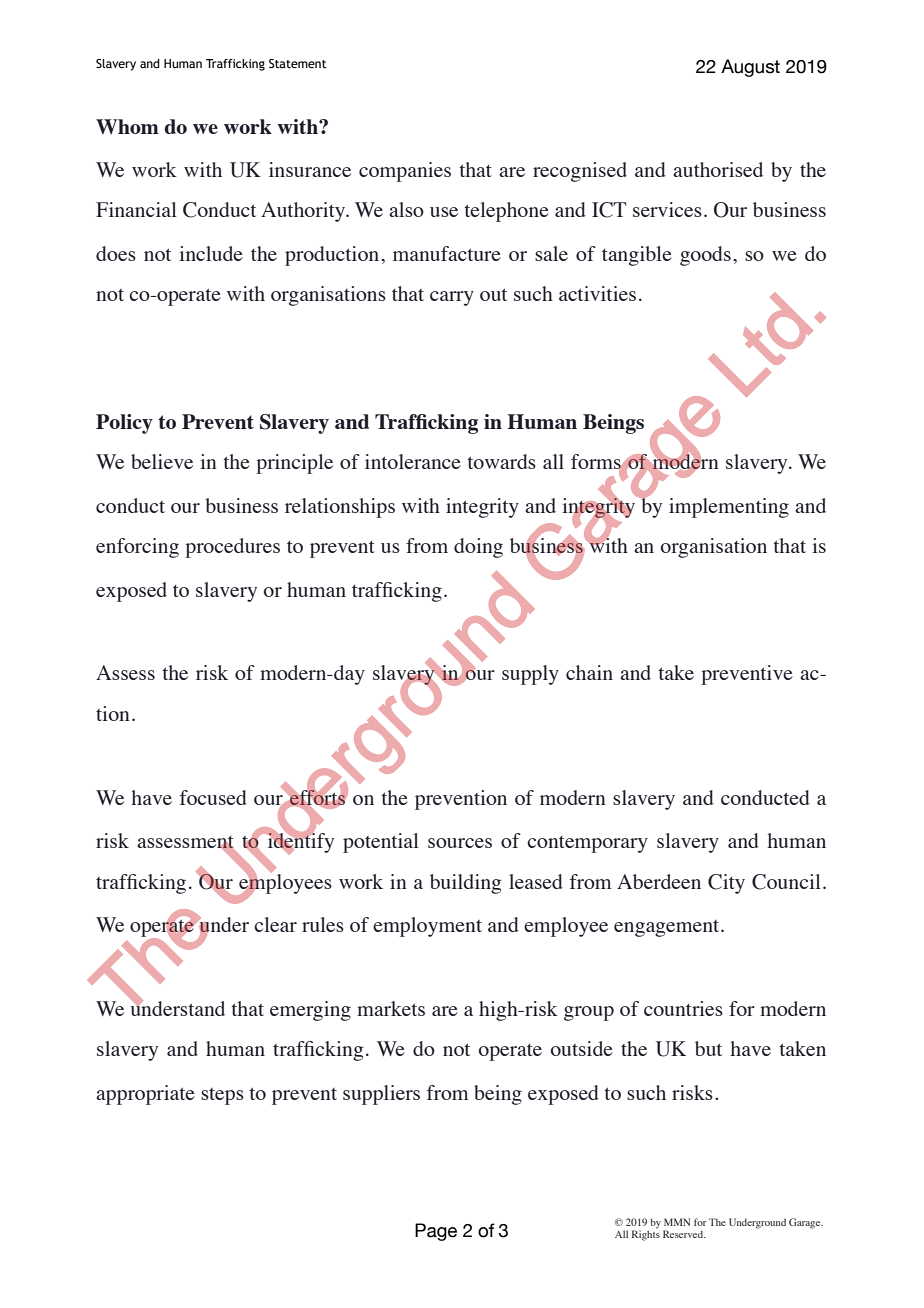 This page has height=1308, width=924. What do you see at coordinates (530, 675) in the page?
I see `supply` at bounding box center [530, 675].
